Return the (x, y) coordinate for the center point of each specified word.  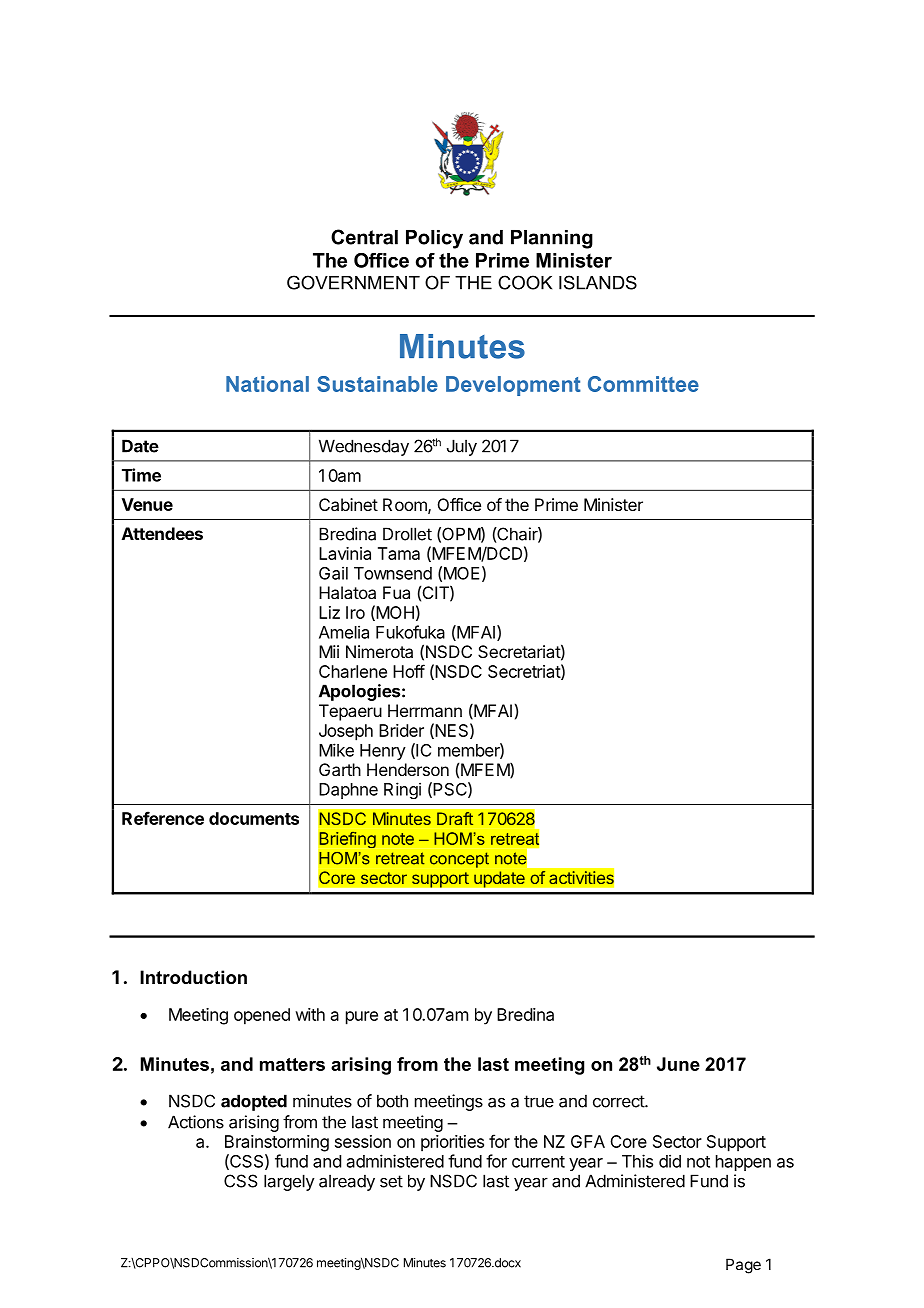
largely (289, 1182)
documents (254, 818)
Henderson (408, 769)
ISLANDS (598, 282)
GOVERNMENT (353, 282)
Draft (455, 818)
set (391, 1181)
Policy (434, 239)
